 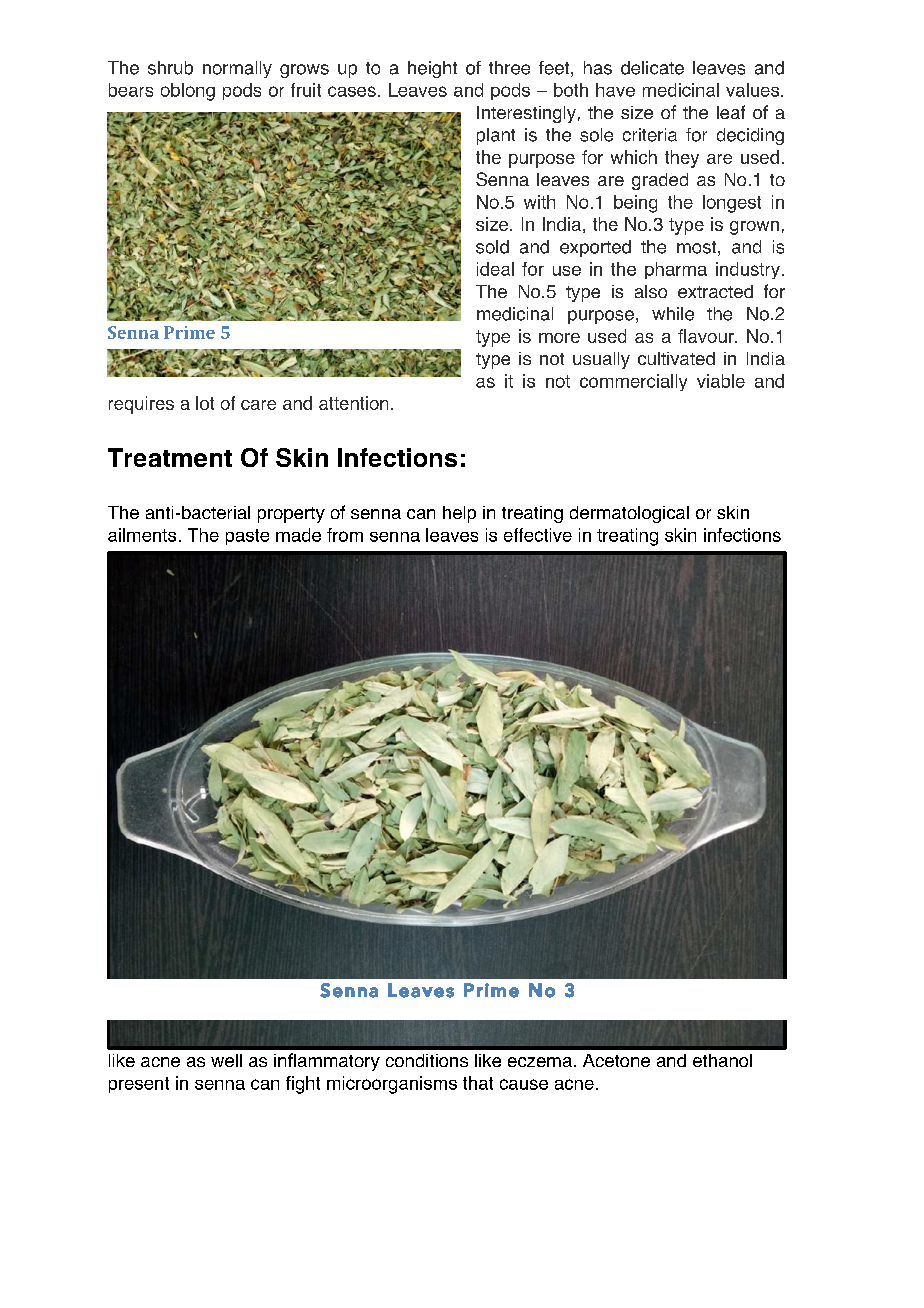 I want to click on dermatological, so click(x=629, y=514).
